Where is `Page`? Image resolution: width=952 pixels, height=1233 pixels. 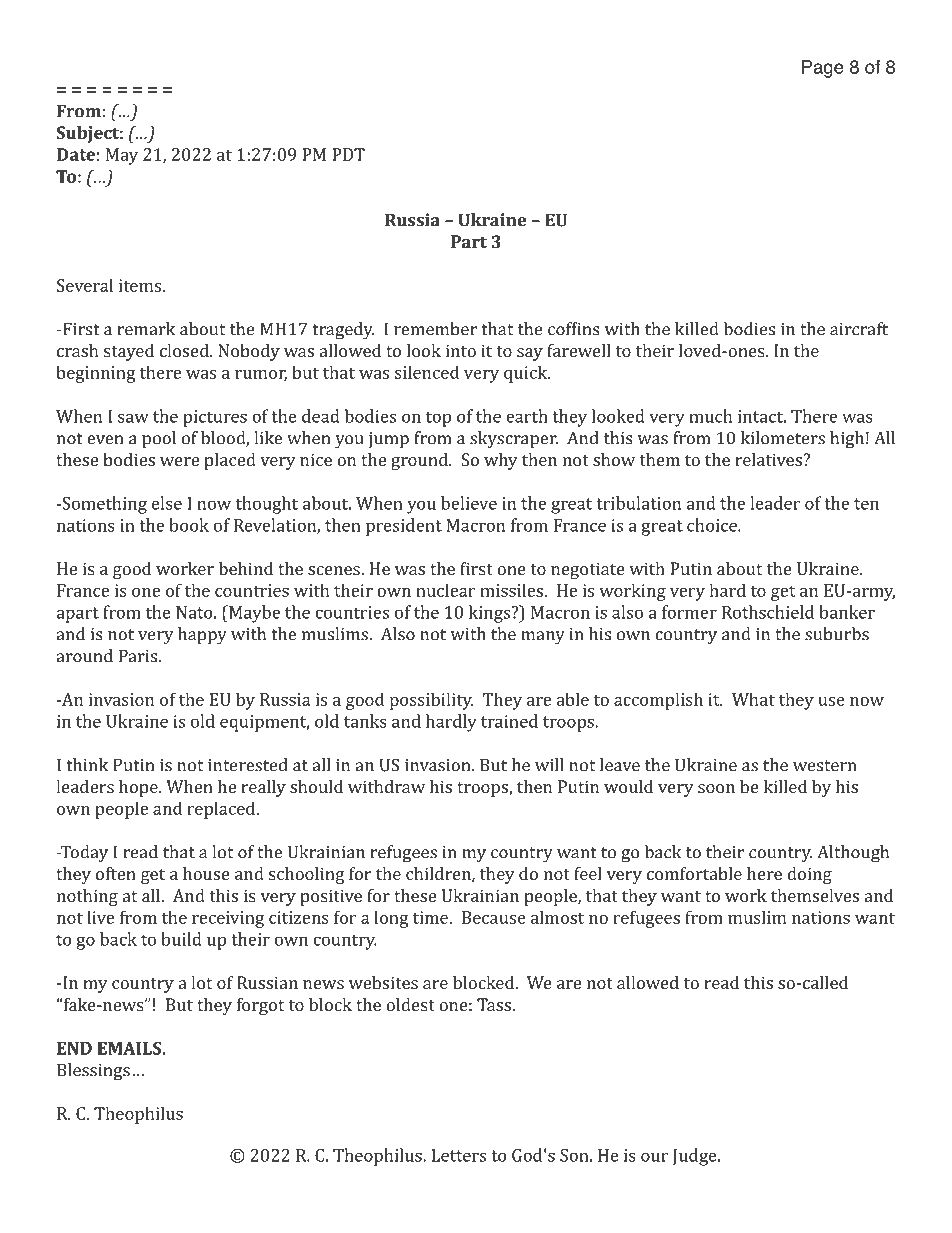 Page is located at coordinates (823, 69).
